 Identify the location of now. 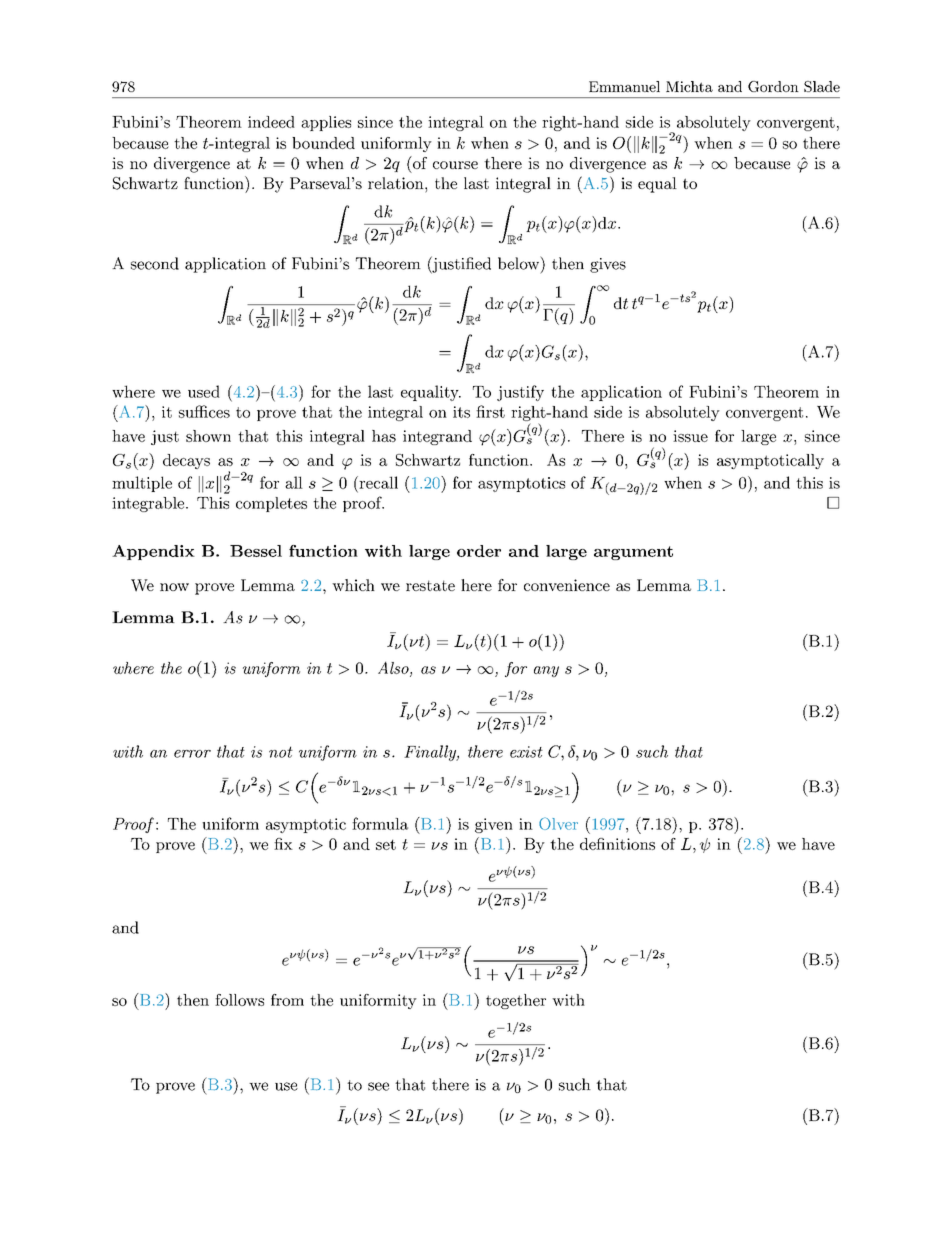
(174, 587).
